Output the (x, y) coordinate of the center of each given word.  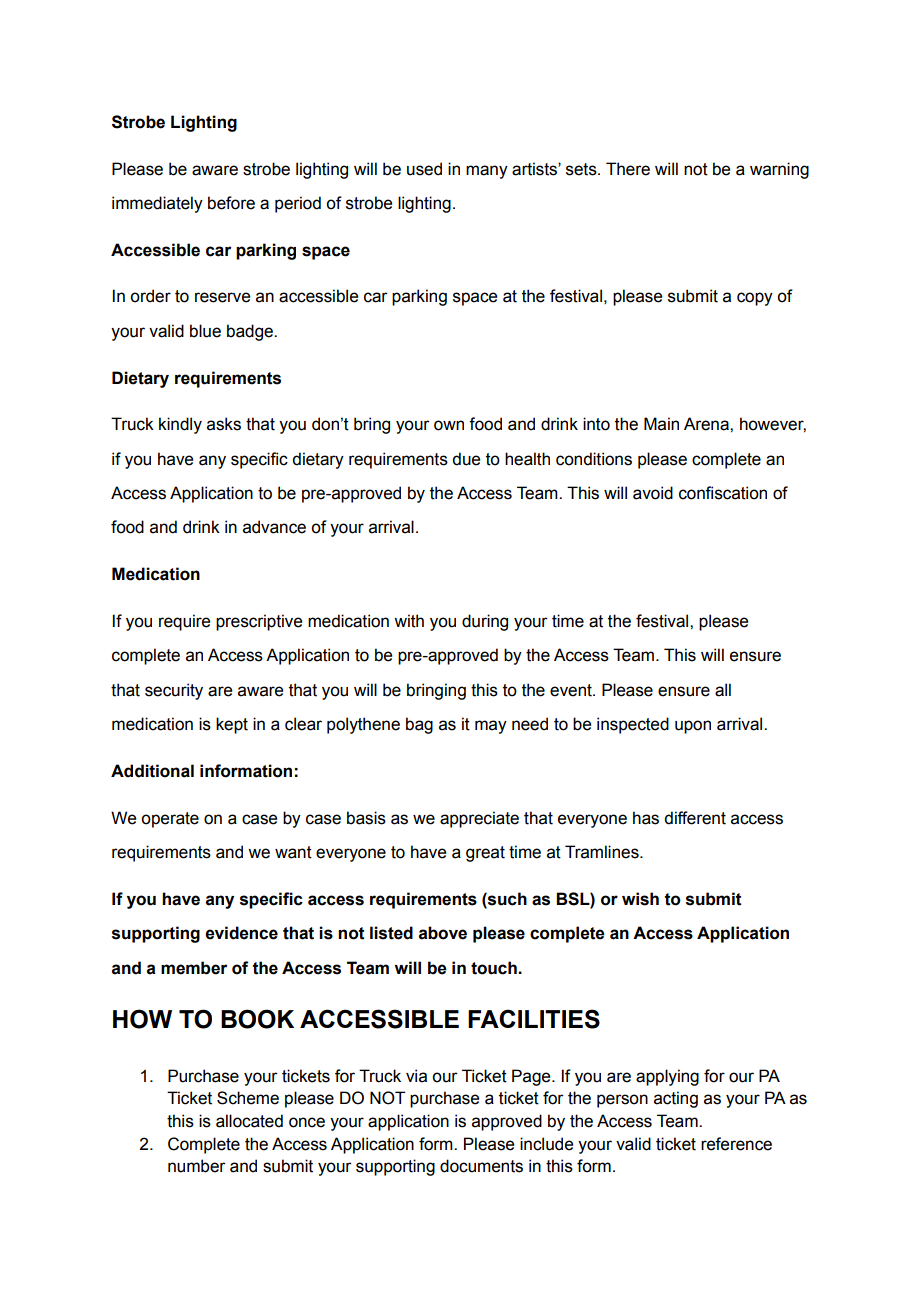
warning (779, 170)
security (174, 691)
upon (693, 727)
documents (481, 1166)
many (487, 172)
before (231, 203)
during (485, 622)
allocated (249, 1121)
